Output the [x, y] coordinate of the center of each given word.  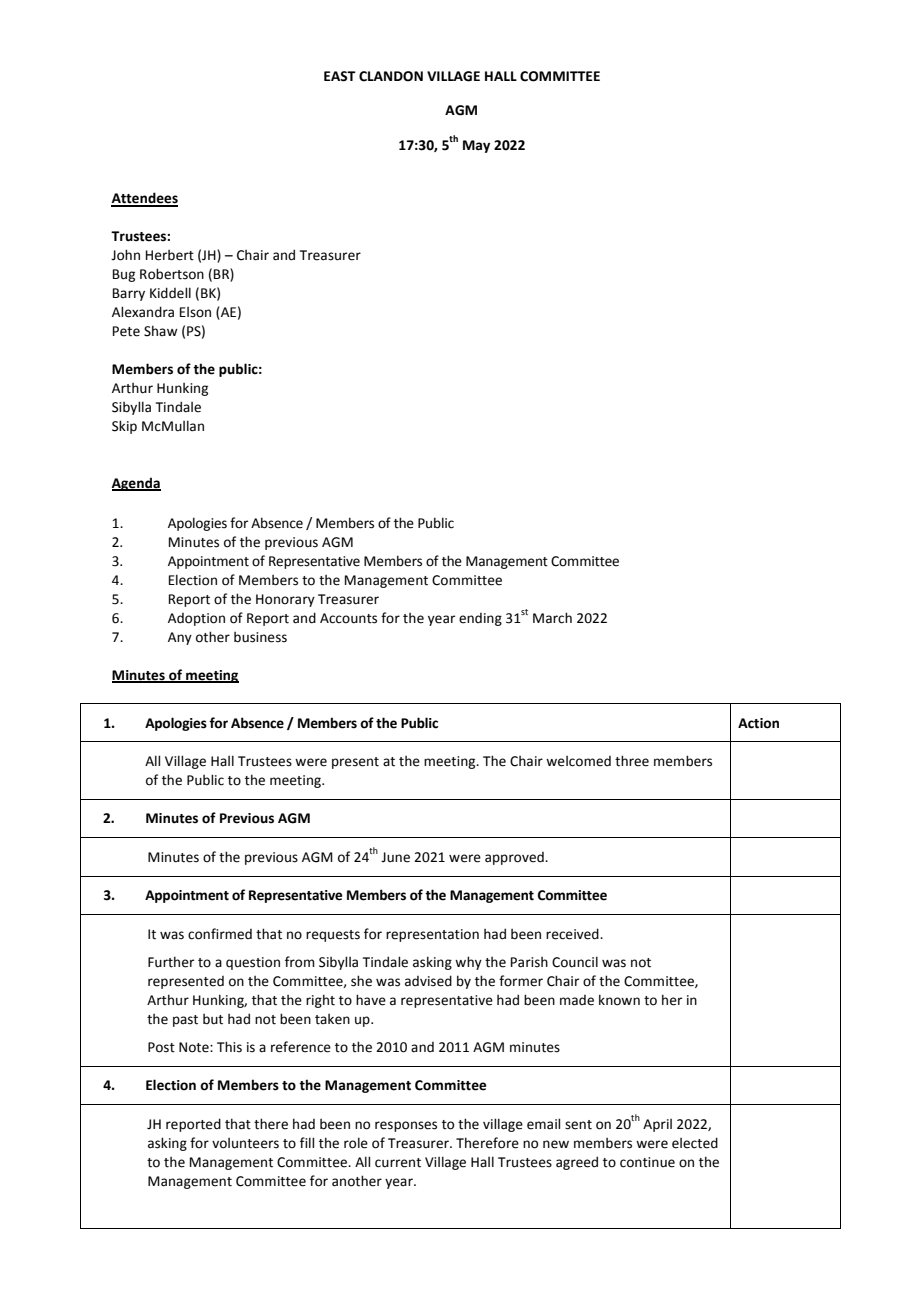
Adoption [196, 619]
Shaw [161, 331]
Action [758, 723]
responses [406, 1126]
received [573, 934]
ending [480, 619]
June [395, 857]
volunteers [245, 1143]
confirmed [220, 934]
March [552, 618]
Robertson [172, 274]
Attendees [144, 199]
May [476, 146]
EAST [340, 76]
